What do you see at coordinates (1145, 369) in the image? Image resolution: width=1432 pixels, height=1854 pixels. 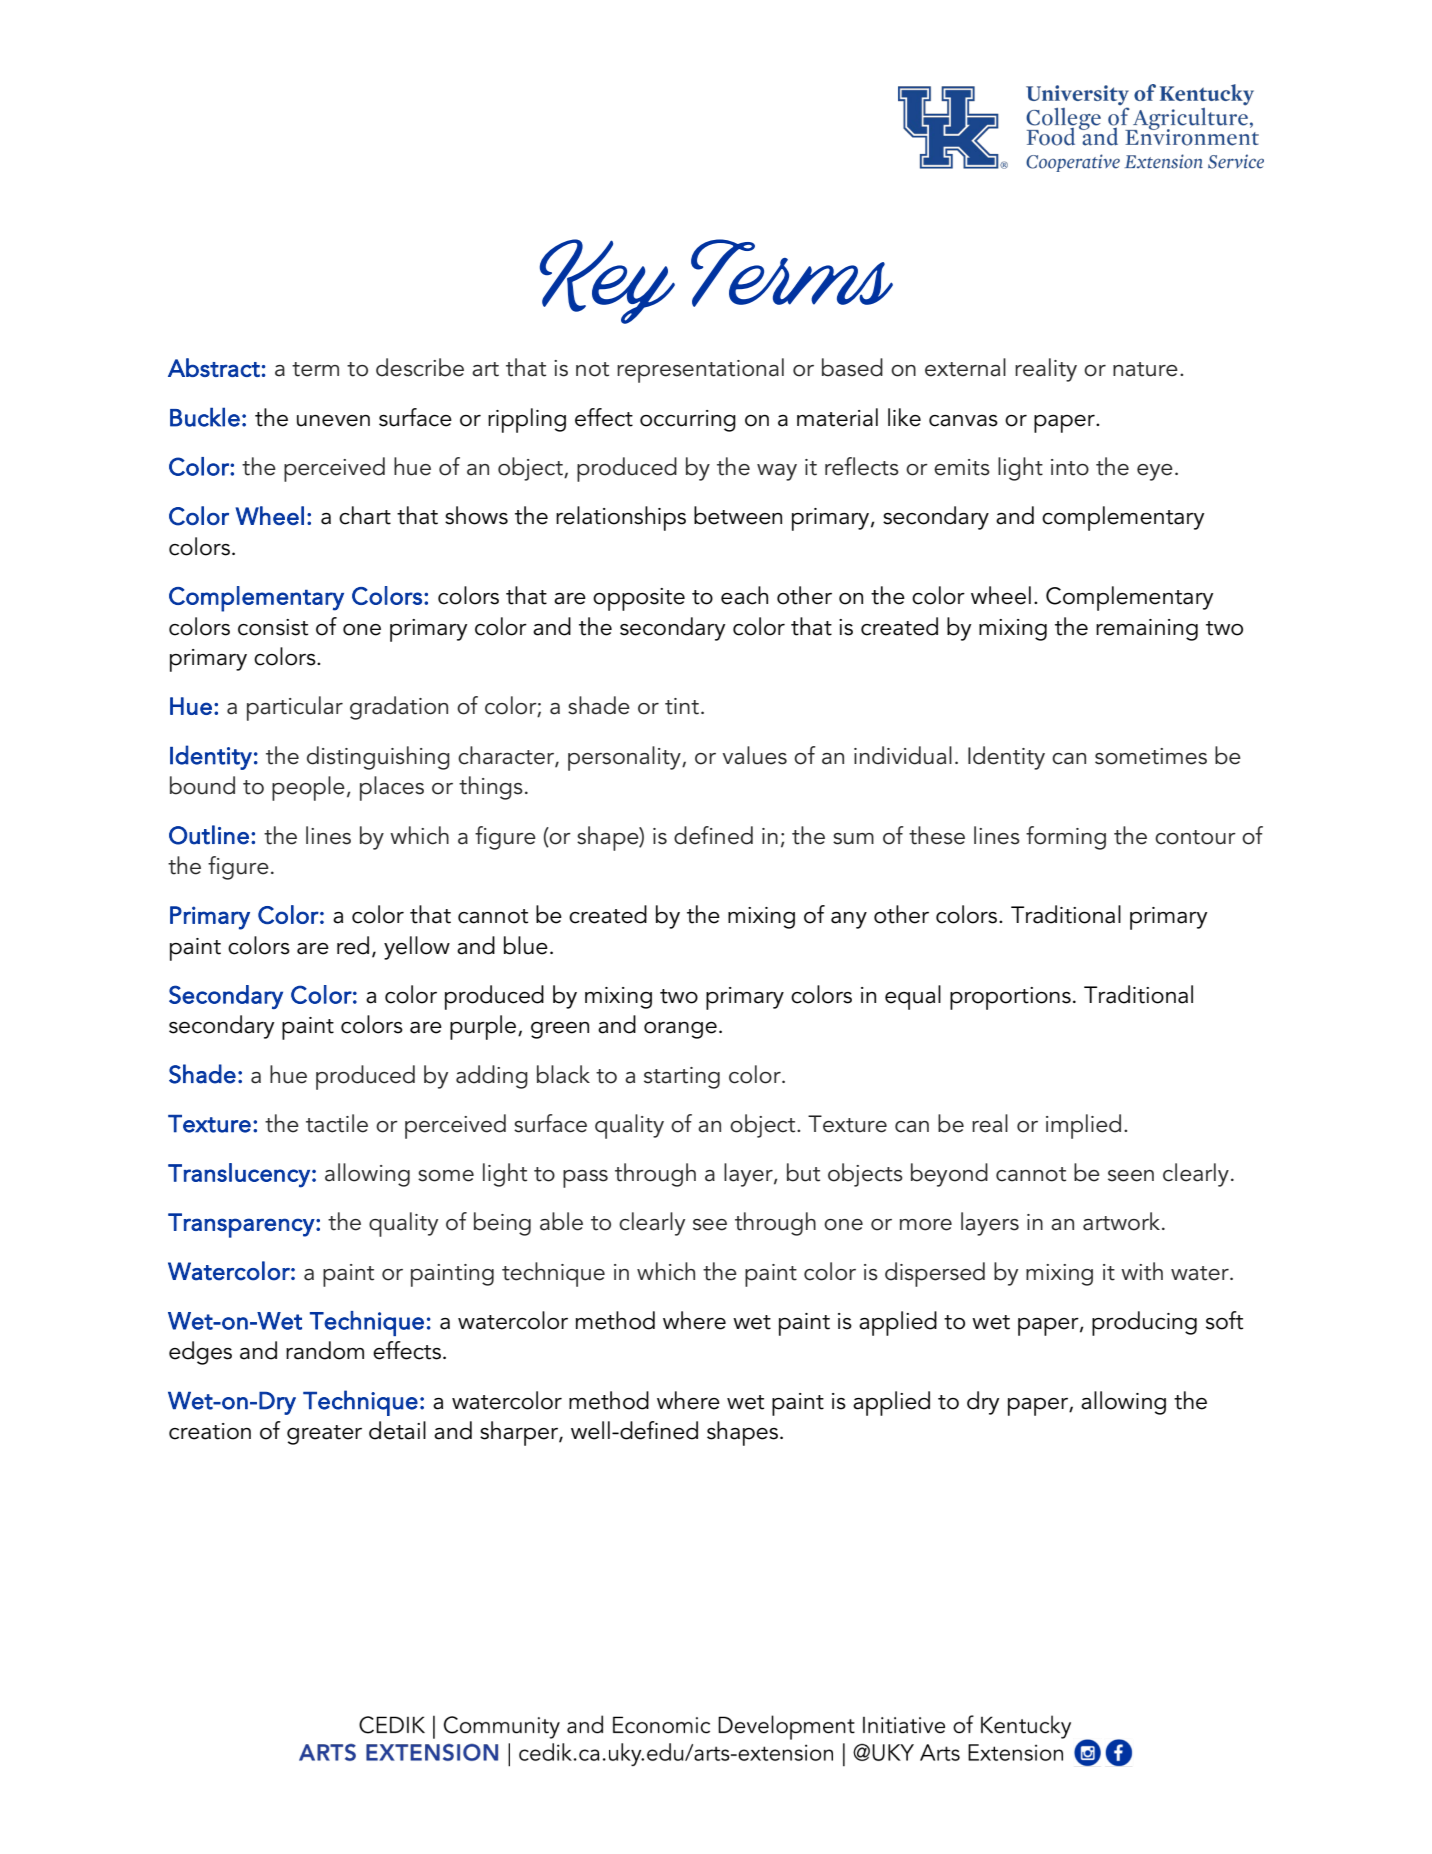 I see `nature` at bounding box center [1145, 369].
